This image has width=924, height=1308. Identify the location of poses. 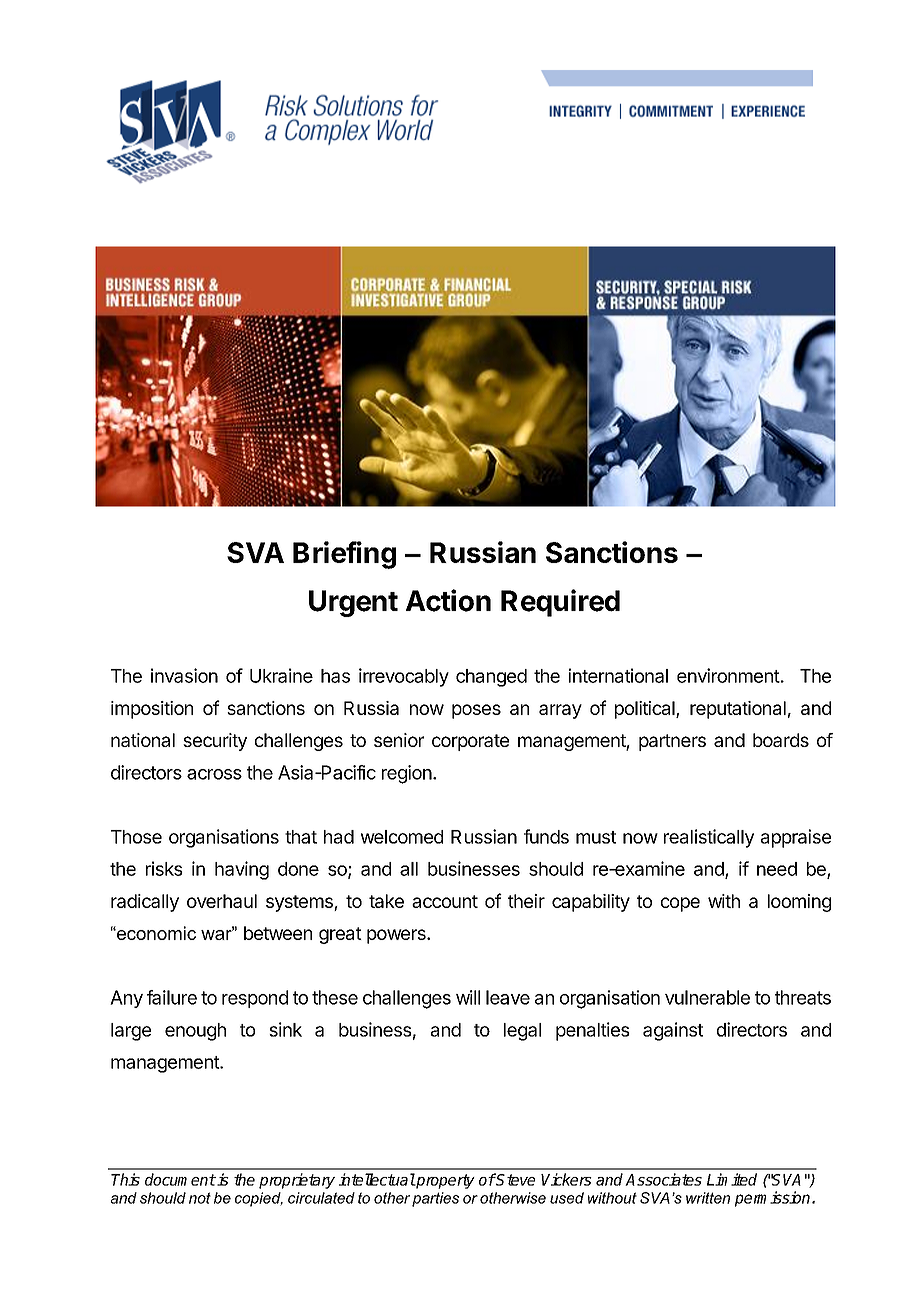
(476, 711).
